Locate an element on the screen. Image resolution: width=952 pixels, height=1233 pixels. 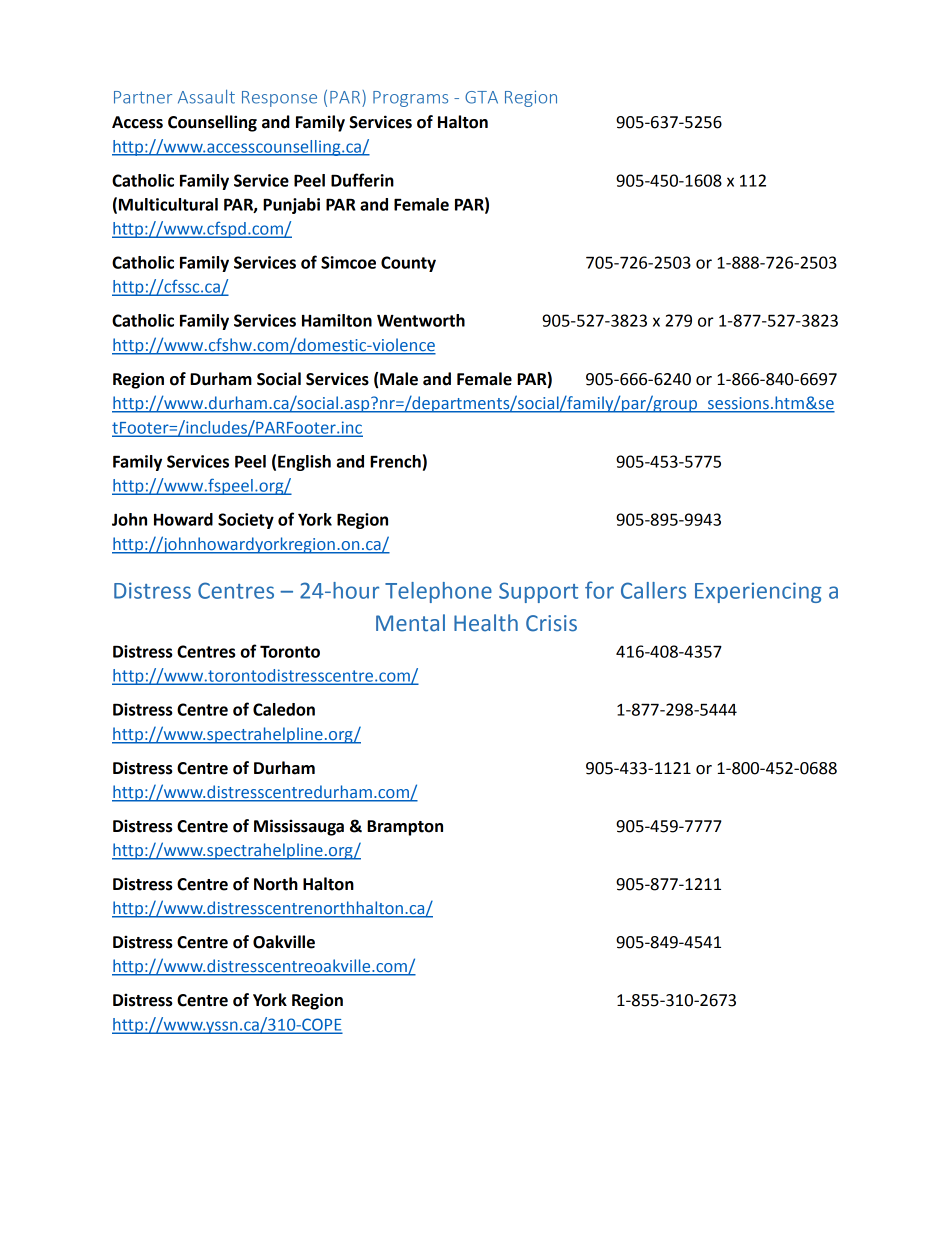
Mental is located at coordinates (410, 623).
